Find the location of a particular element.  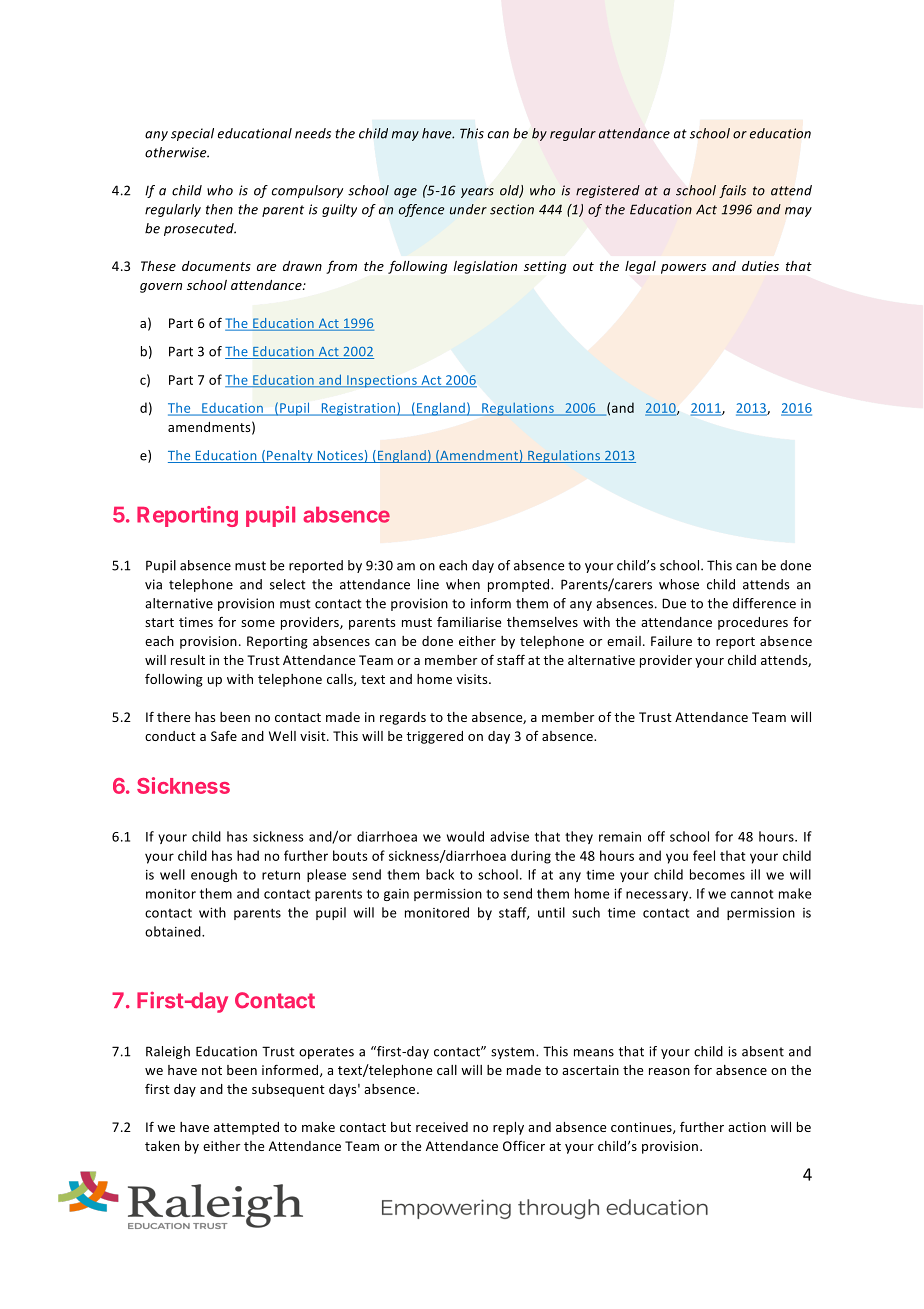

special is located at coordinates (192, 134).
